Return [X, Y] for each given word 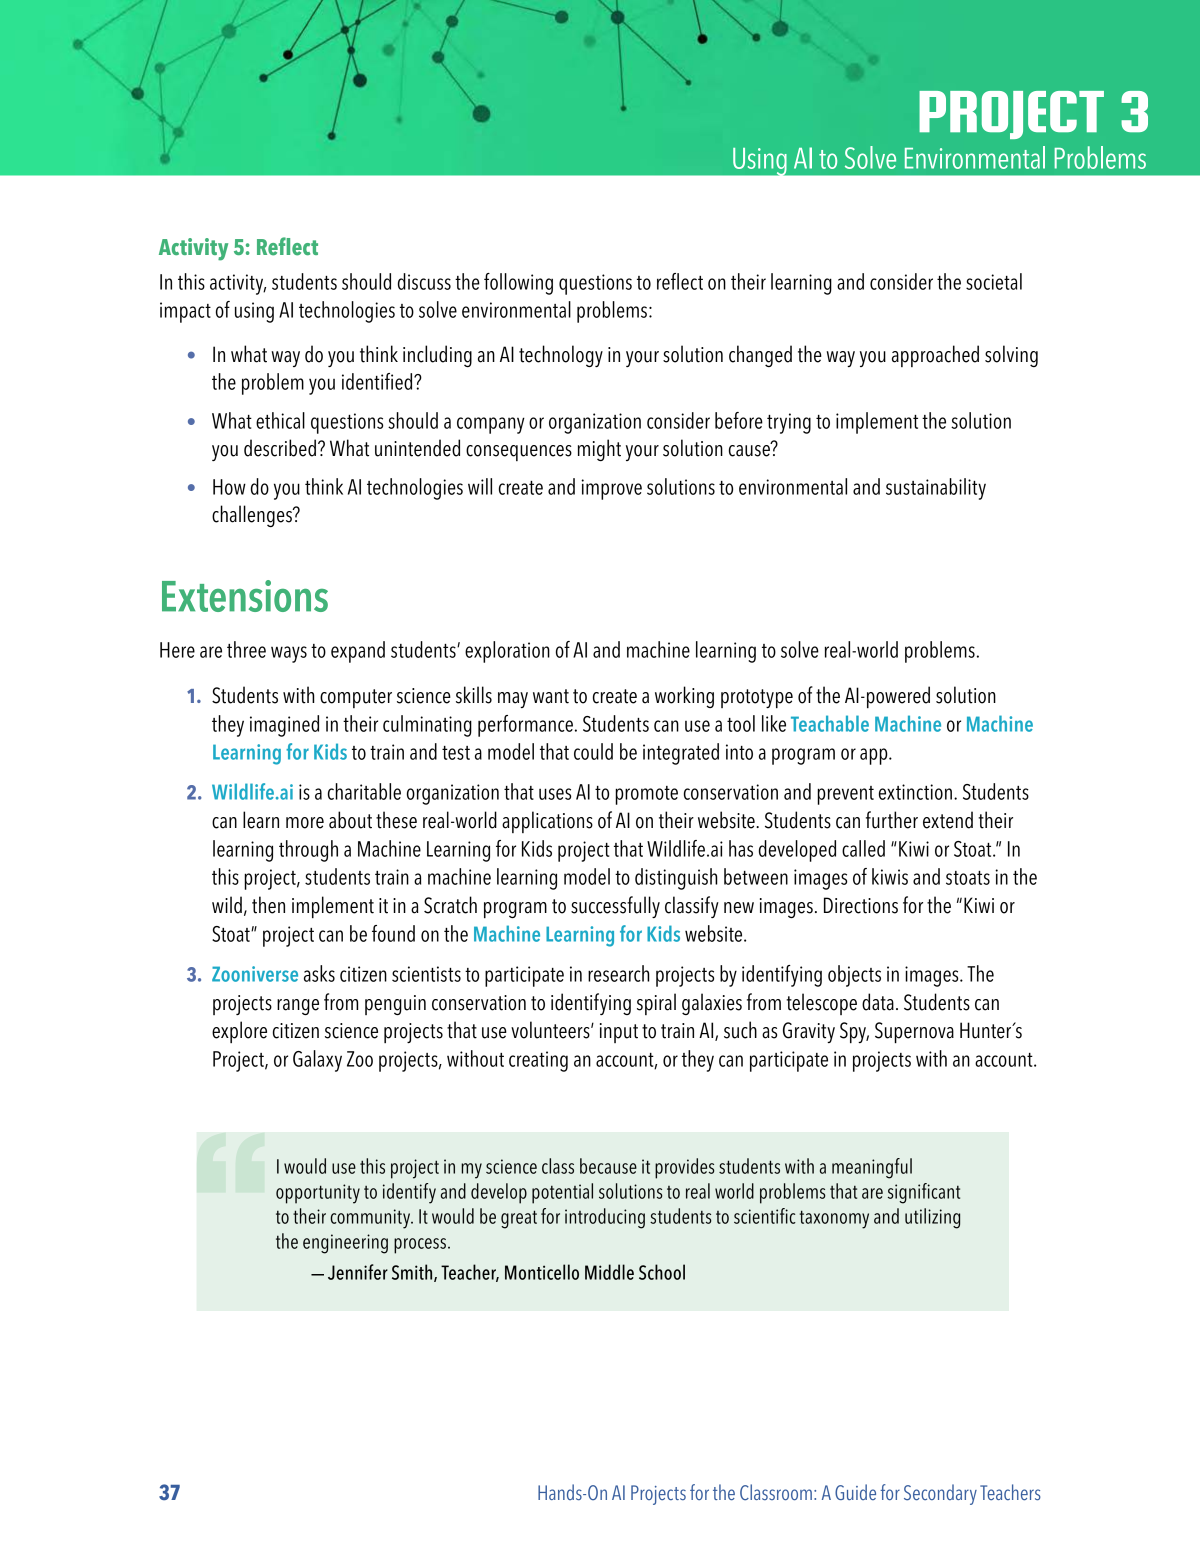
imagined [284, 726]
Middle [609, 1272]
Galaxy [317, 1061]
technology [561, 356]
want [551, 696]
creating [538, 1061]
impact [185, 312]
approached [935, 356]
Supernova [914, 1033]
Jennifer [358, 1272]
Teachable [830, 723]
